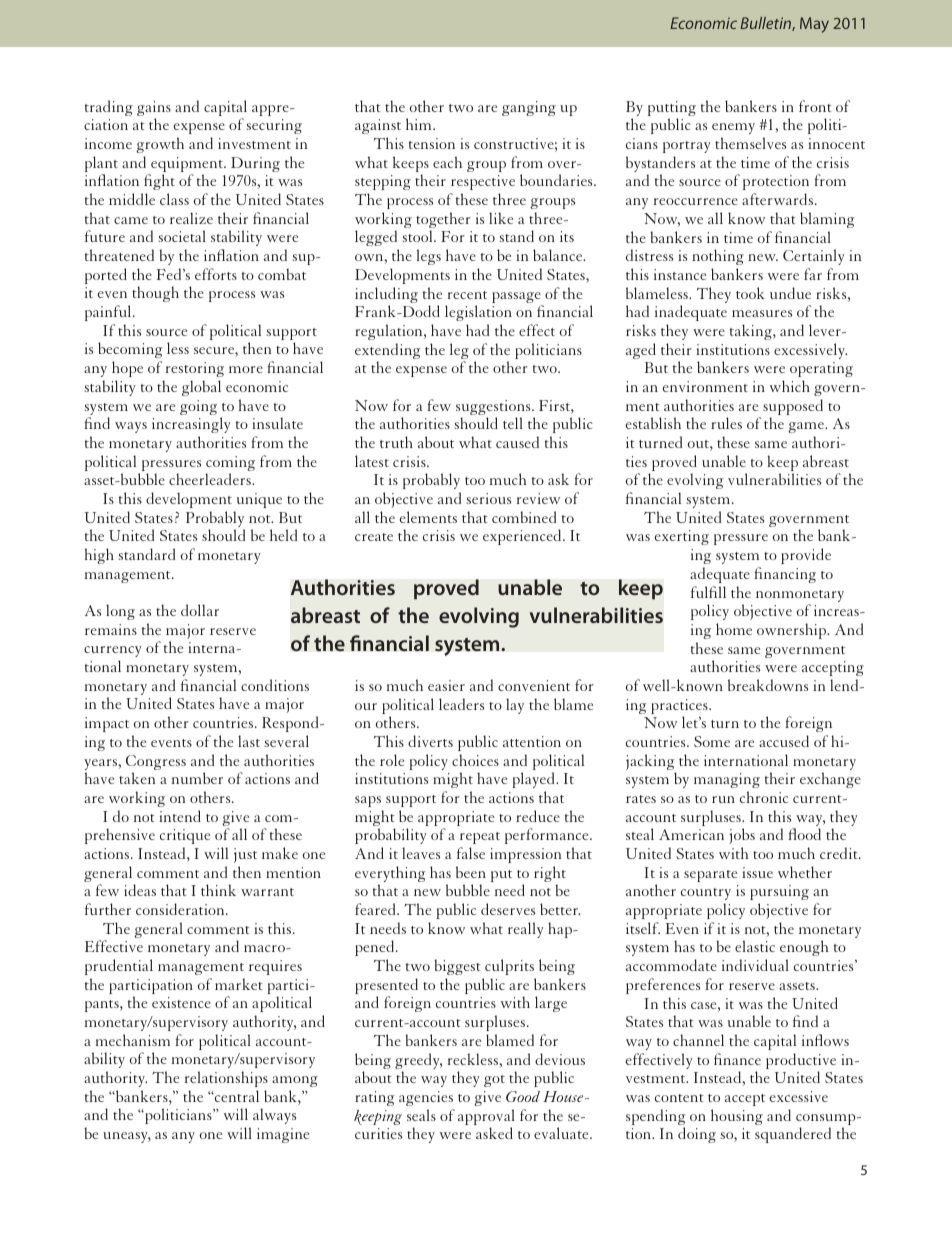  What do you see at coordinates (785, 575) in the screenshot?
I see `financing` at bounding box center [785, 575].
